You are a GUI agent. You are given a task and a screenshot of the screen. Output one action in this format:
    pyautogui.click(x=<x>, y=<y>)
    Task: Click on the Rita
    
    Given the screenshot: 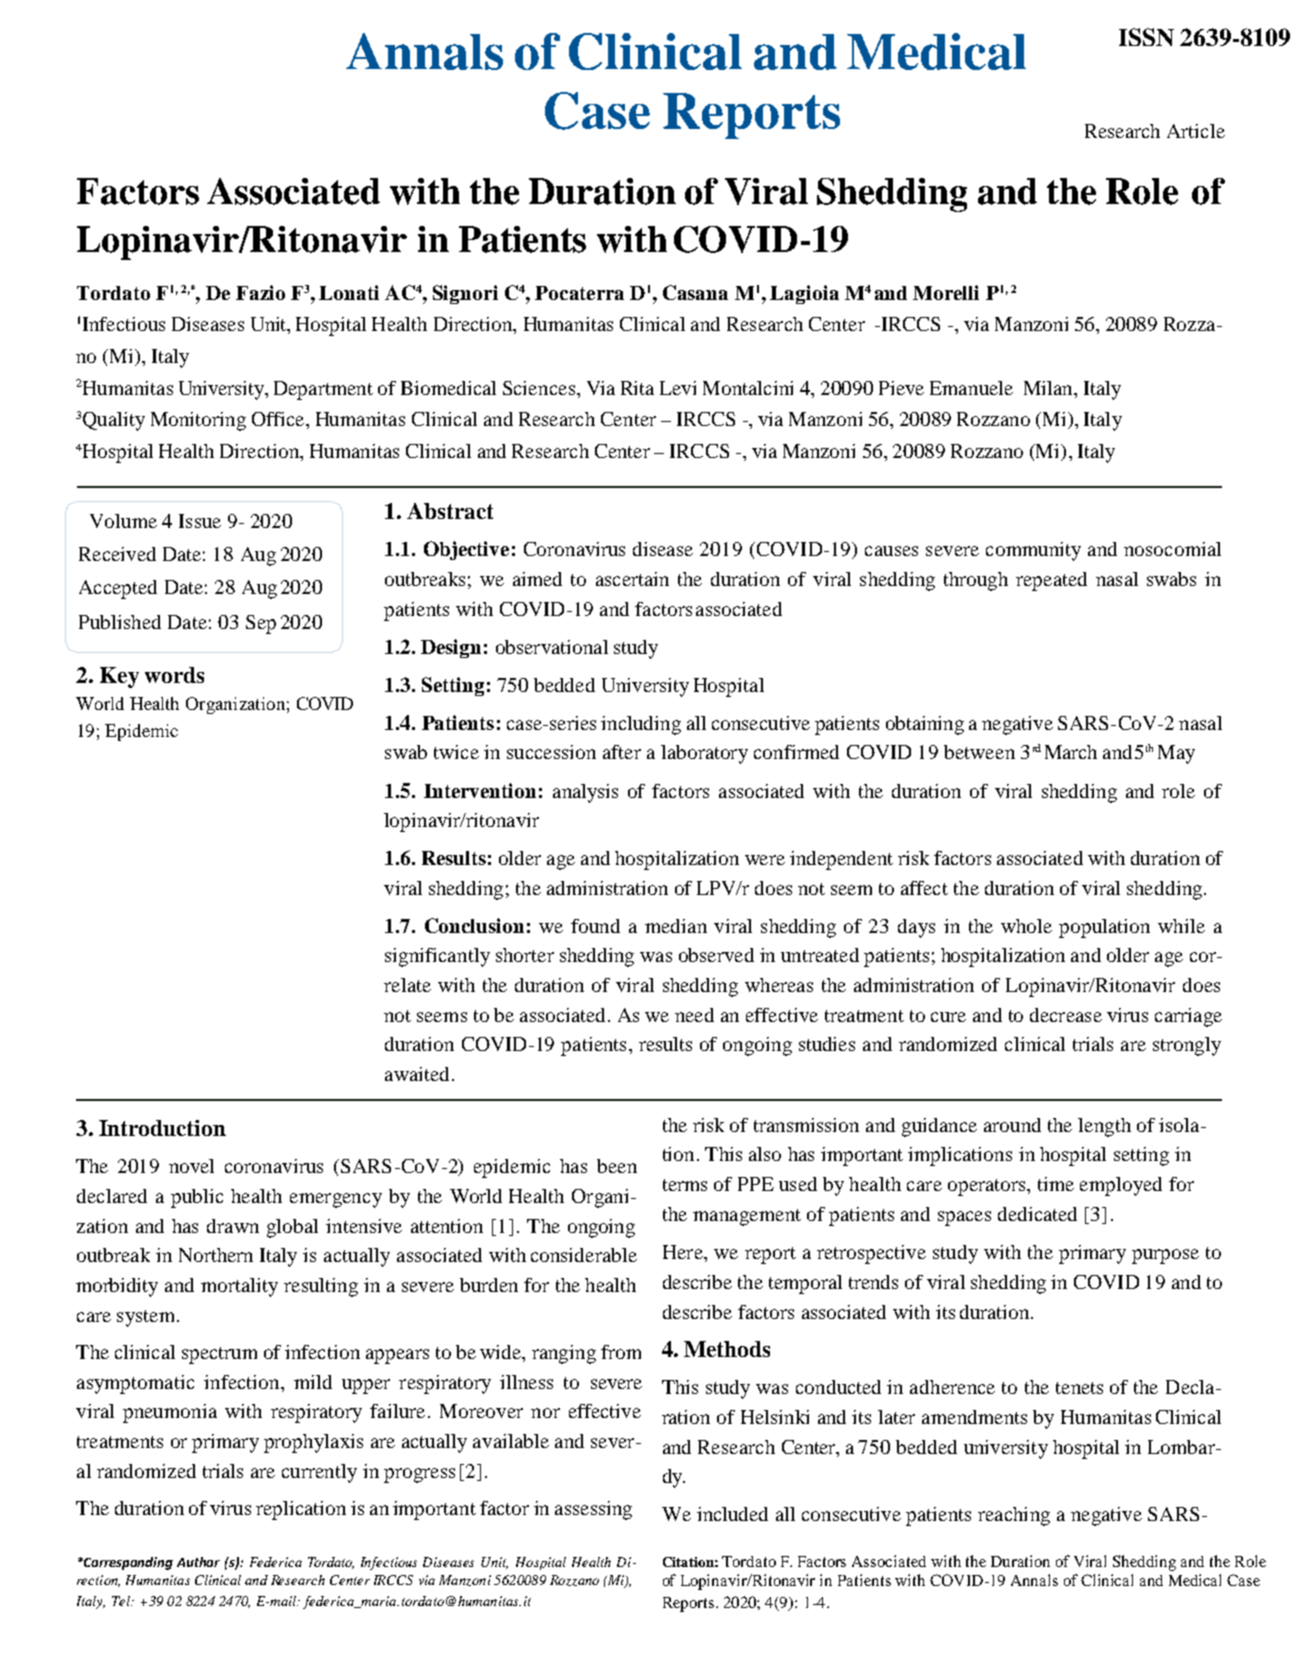 What is the action you would take?
    pyautogui.click(x=637, y=388)
